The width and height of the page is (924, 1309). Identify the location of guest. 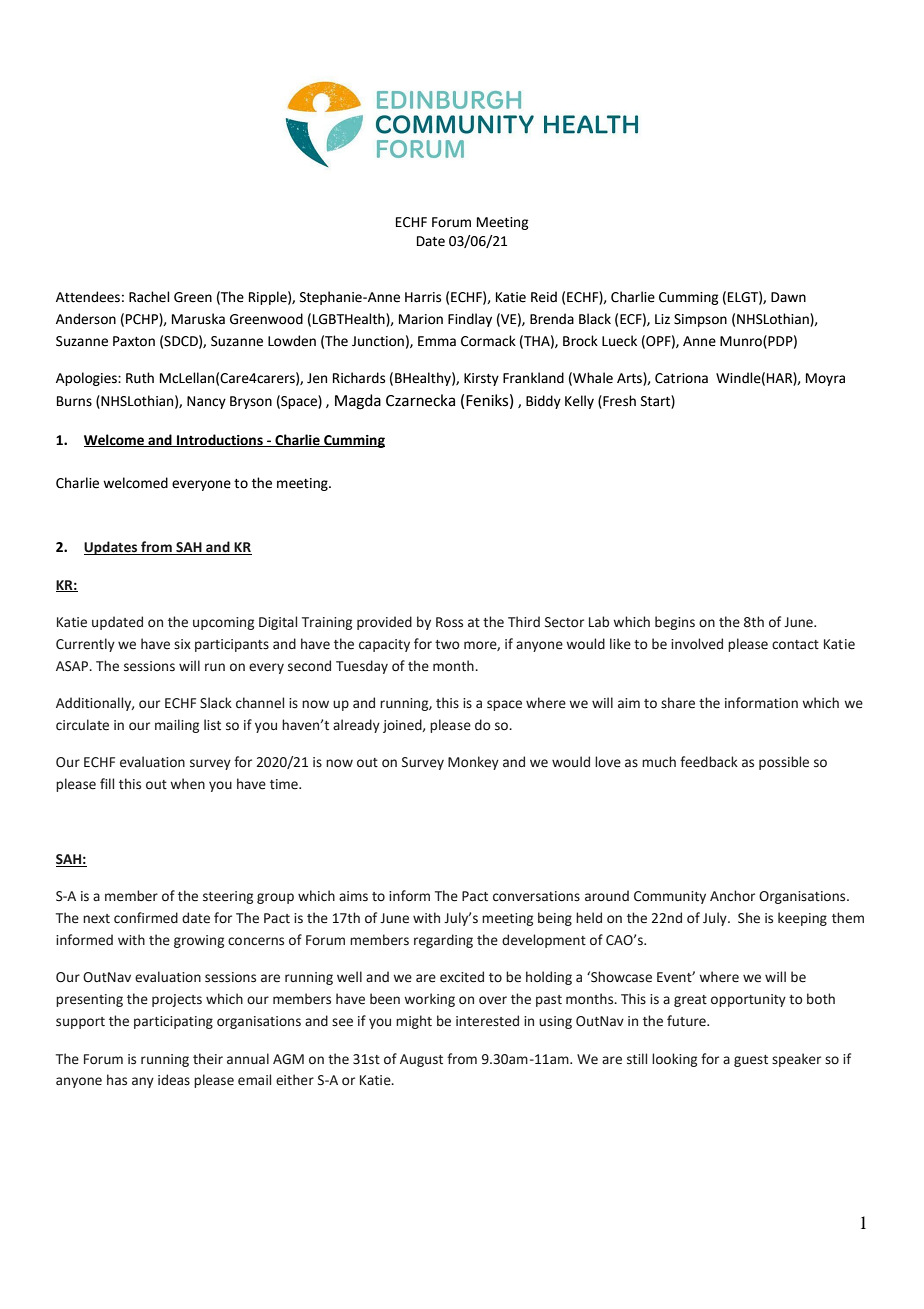
(751, 1061).
